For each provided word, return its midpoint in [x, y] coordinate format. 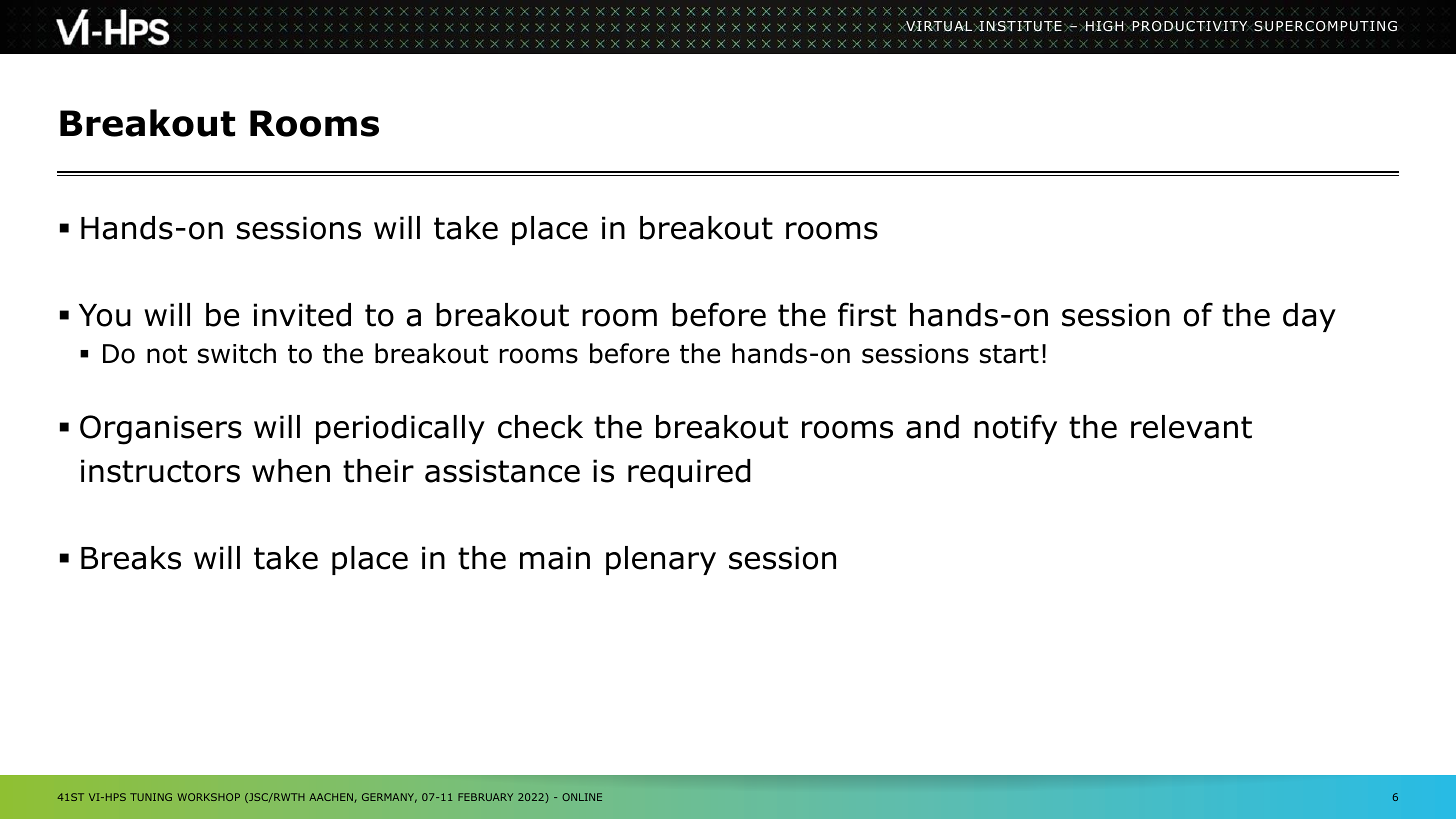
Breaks [131, 558]
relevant [1191, 427]
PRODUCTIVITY [1190, 26]
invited [302, 315]
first [867, 314]
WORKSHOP [209, 797]
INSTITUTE [1019, 26]
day [1309, 317]
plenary [661, 560]
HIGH [1105, 26]
